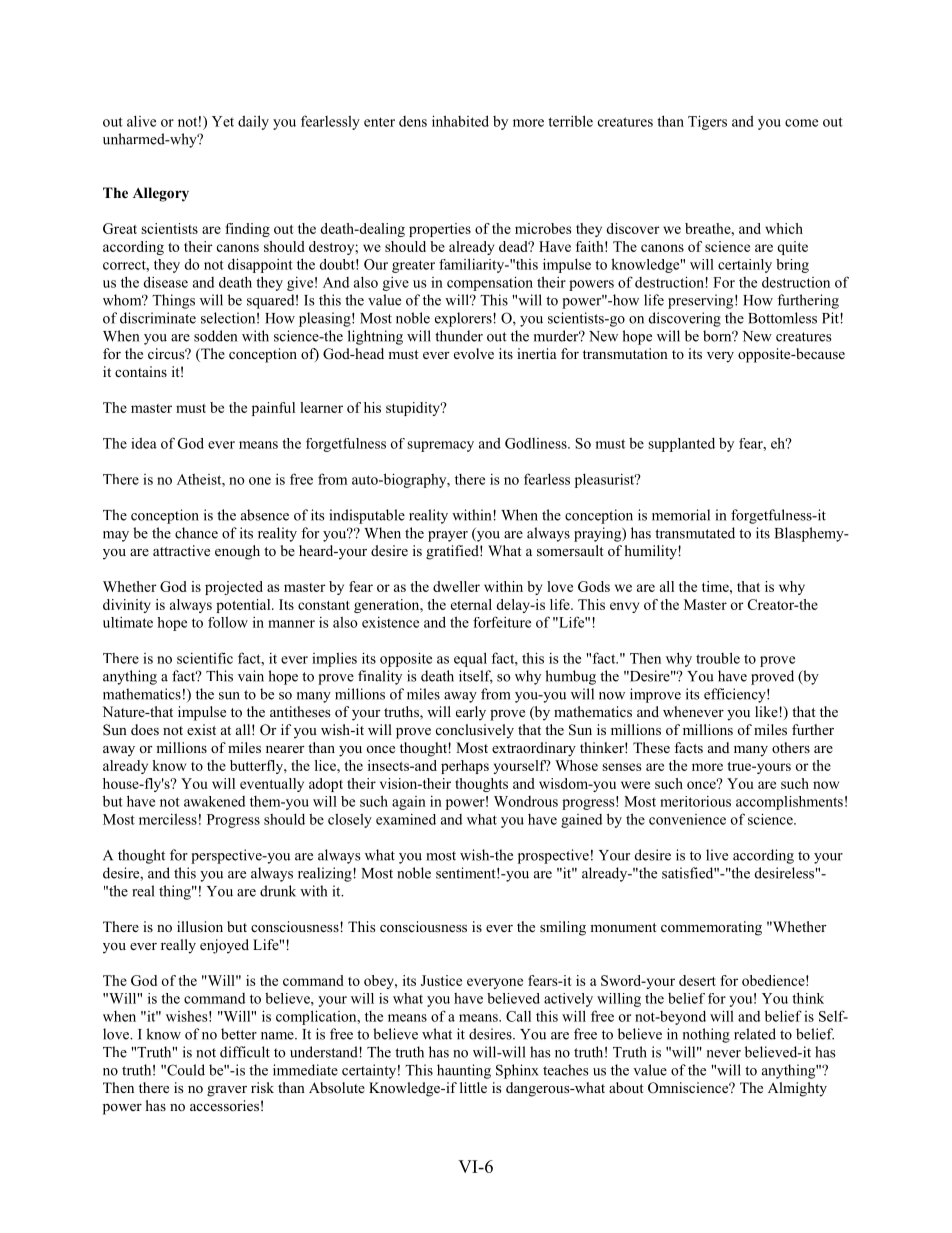 The height and width of the page is (1233, 952). What do you see at coordinates (797, 1089) in the page?
I see `Almighty` at bounding box center [797, 1089].
